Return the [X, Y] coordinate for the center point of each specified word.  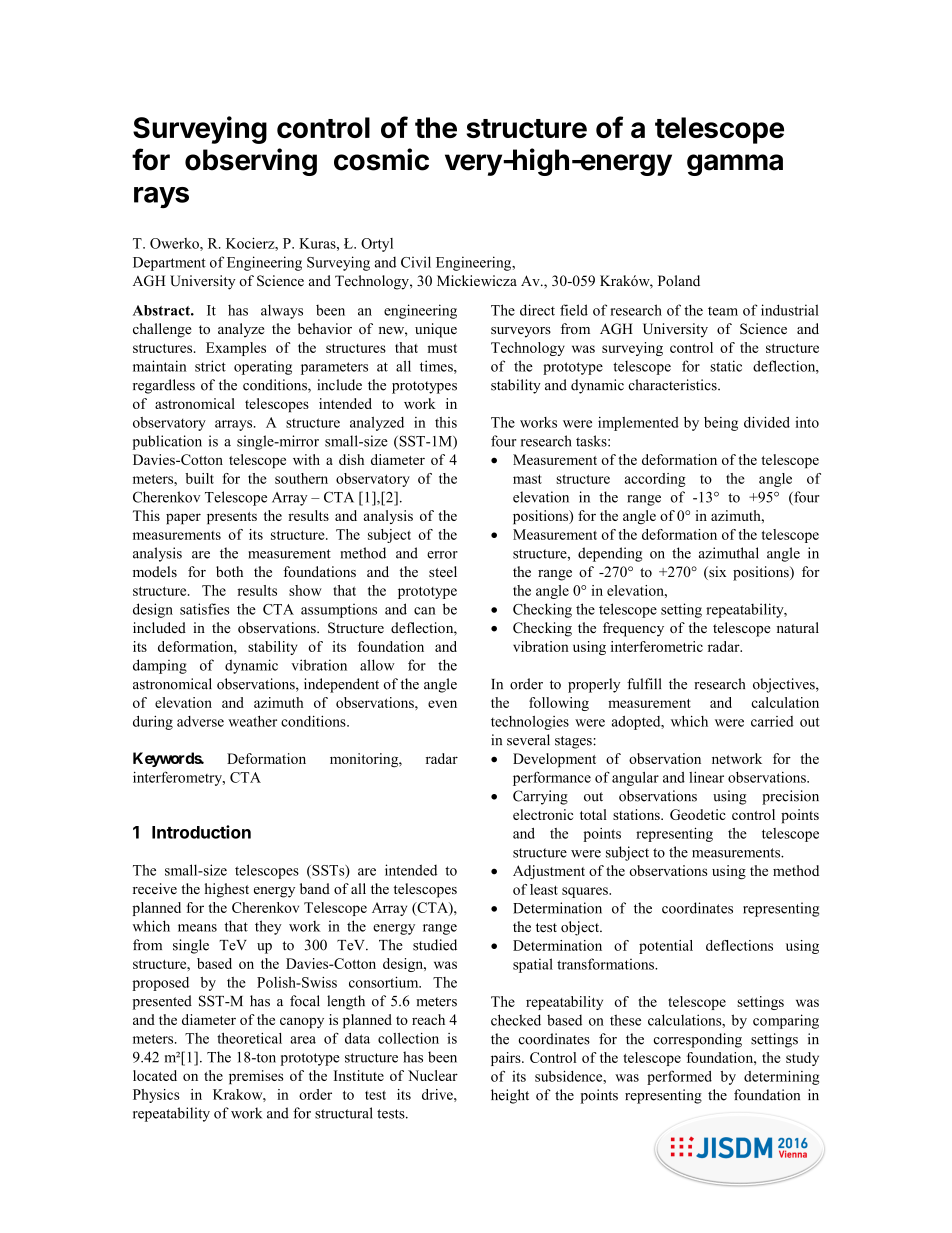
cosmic [381, 159]
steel [443, 571]
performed [679, 1077]
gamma [735, 165]
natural [798, 627]
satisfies [205, 609]
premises [256, 1077]
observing [251, 162]
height [510, 1096]
